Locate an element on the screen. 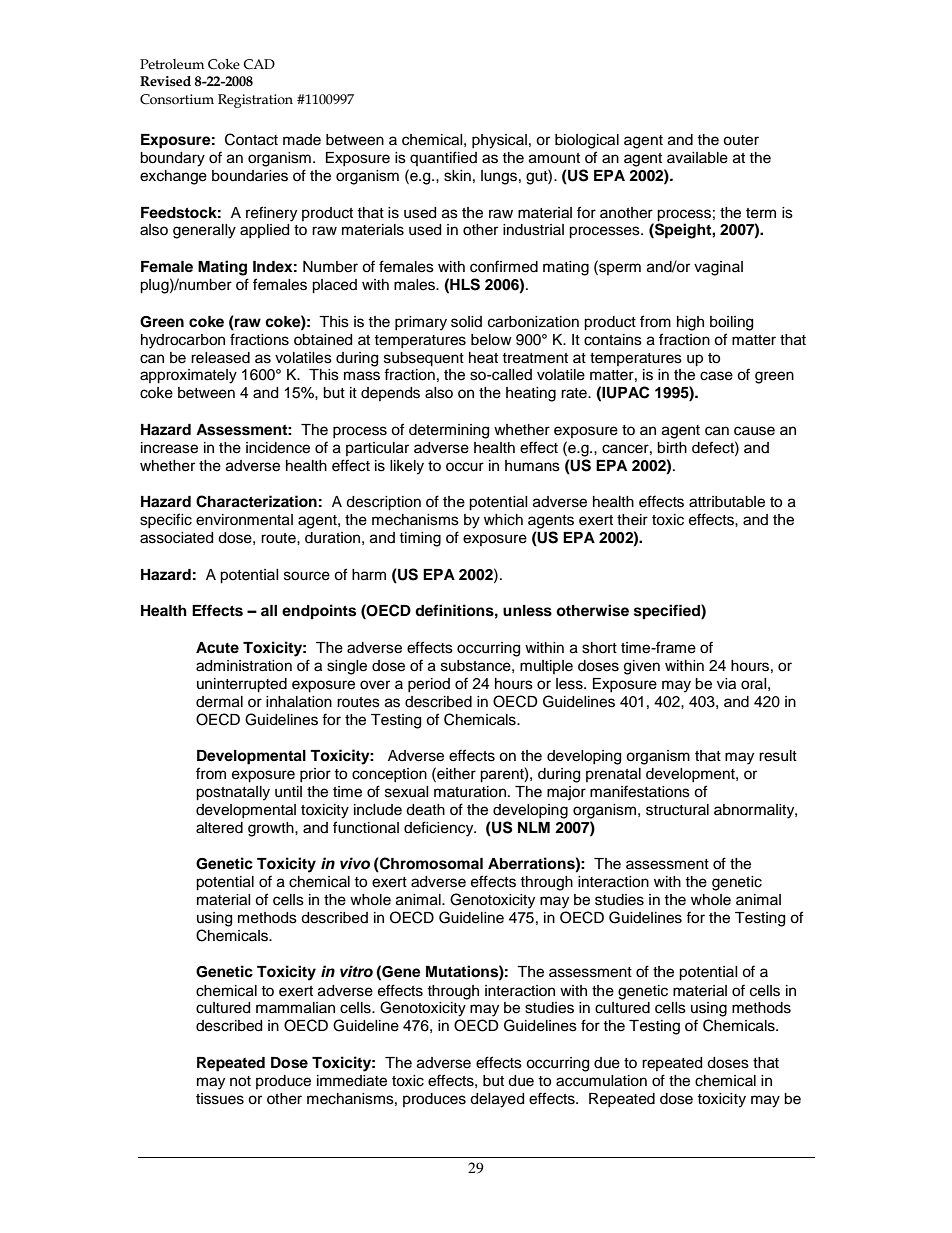 The image size is (952, 1233). physical is located at coordinates (499, 141).
